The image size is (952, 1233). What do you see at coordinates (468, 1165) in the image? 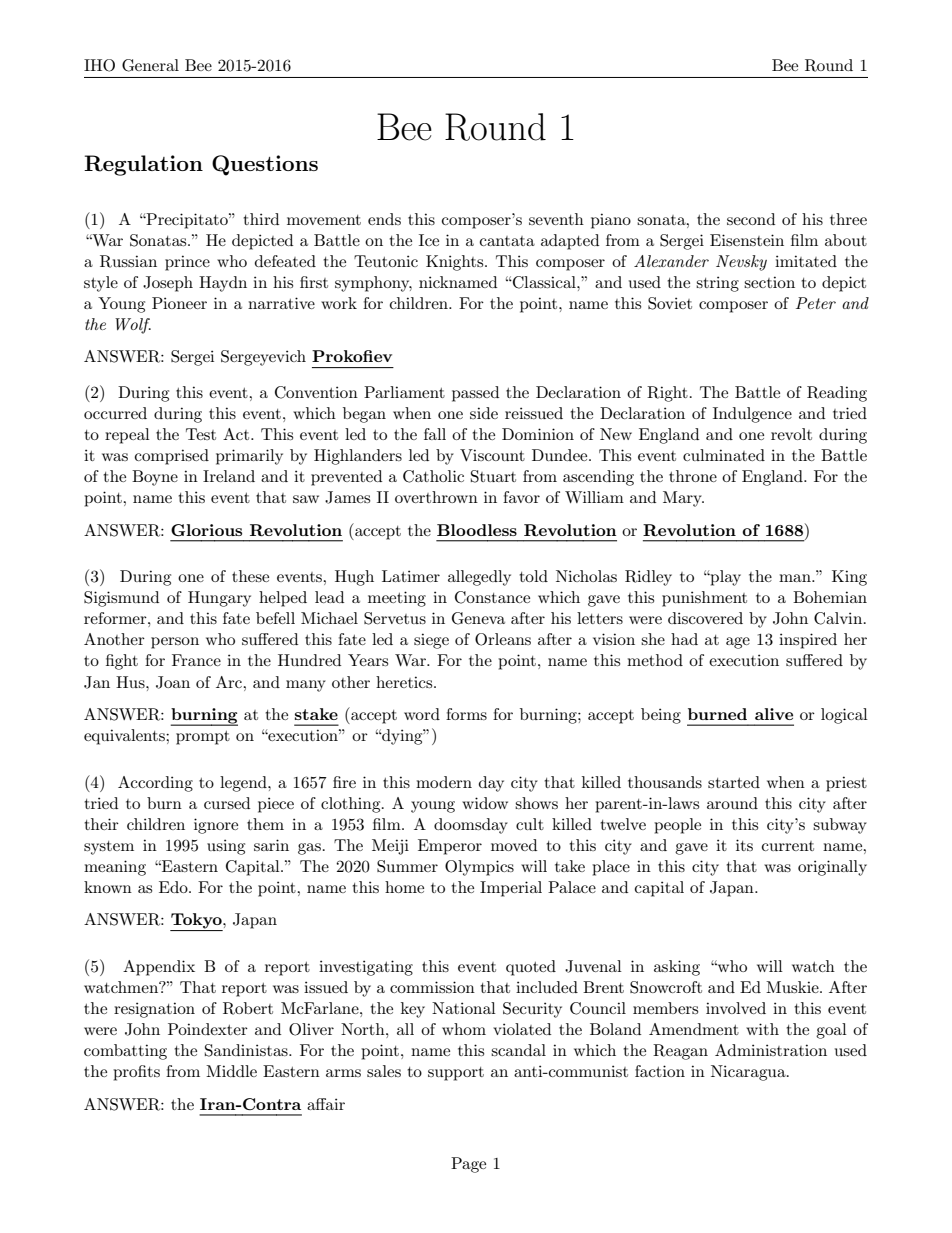
I see `Page` at bounding box center [468, 1165].
